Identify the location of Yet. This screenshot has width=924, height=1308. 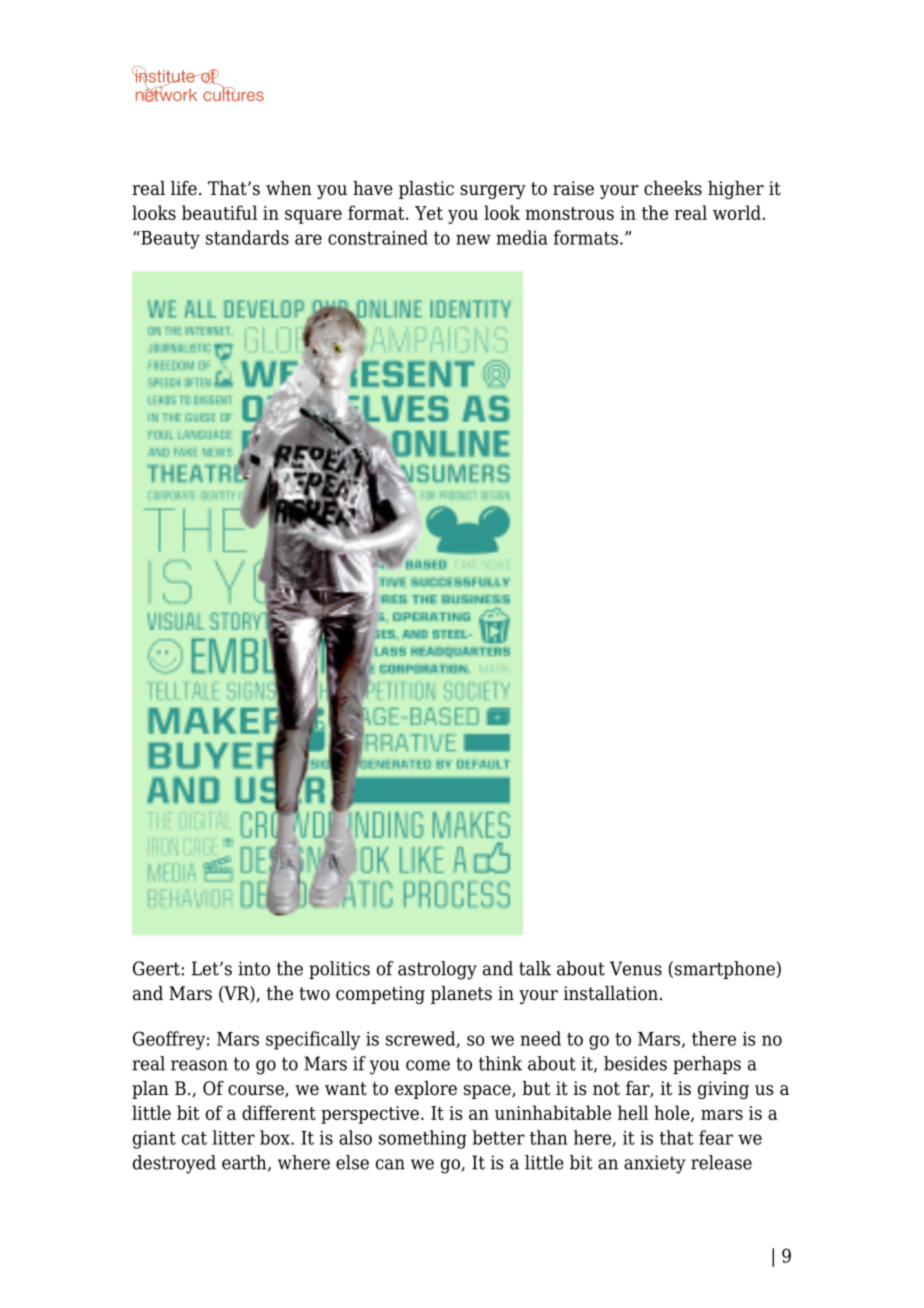
(429, 213).
